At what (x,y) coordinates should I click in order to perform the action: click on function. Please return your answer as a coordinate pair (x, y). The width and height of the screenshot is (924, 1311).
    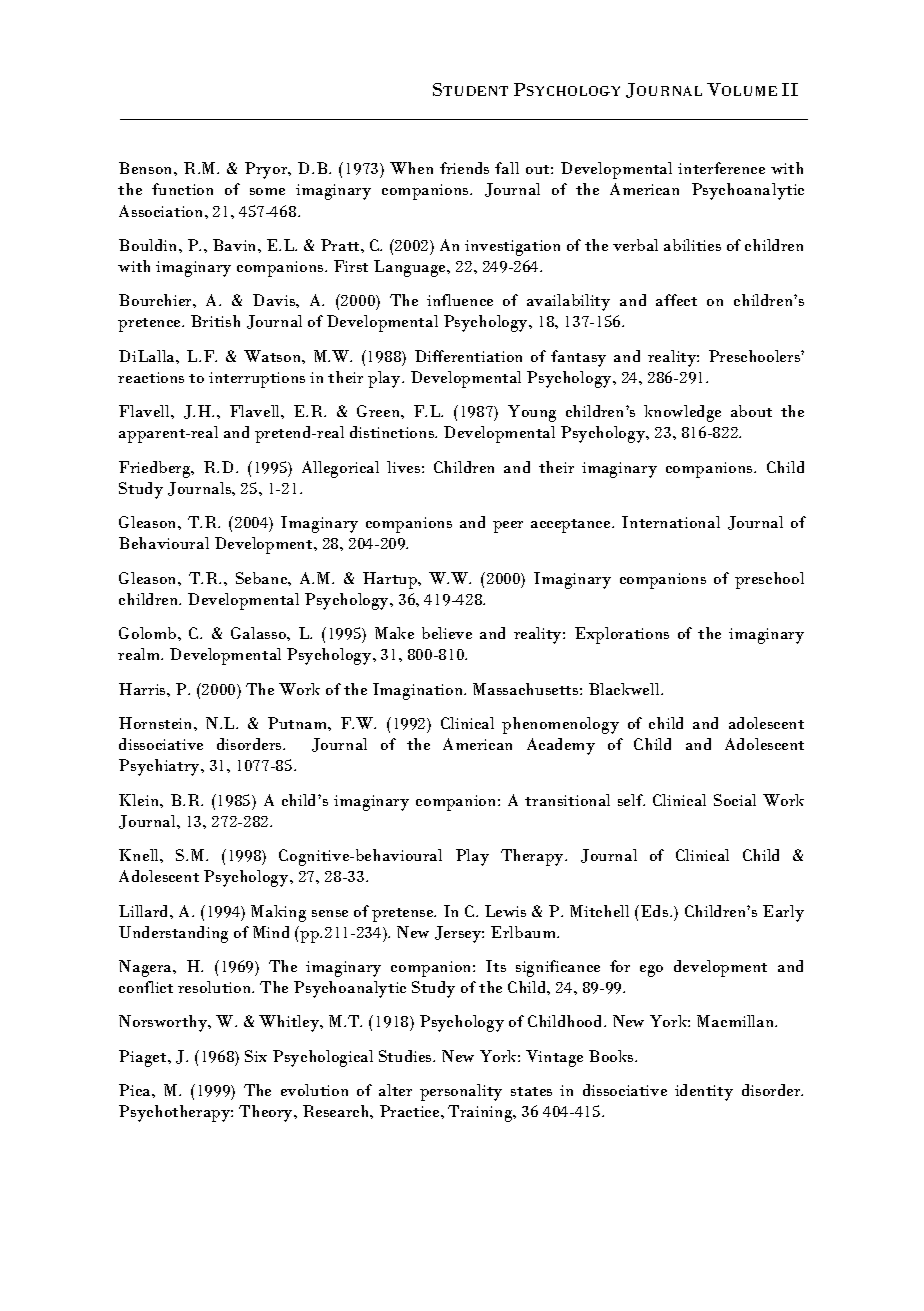
    Looking at the image, I should click on (182, 189).
